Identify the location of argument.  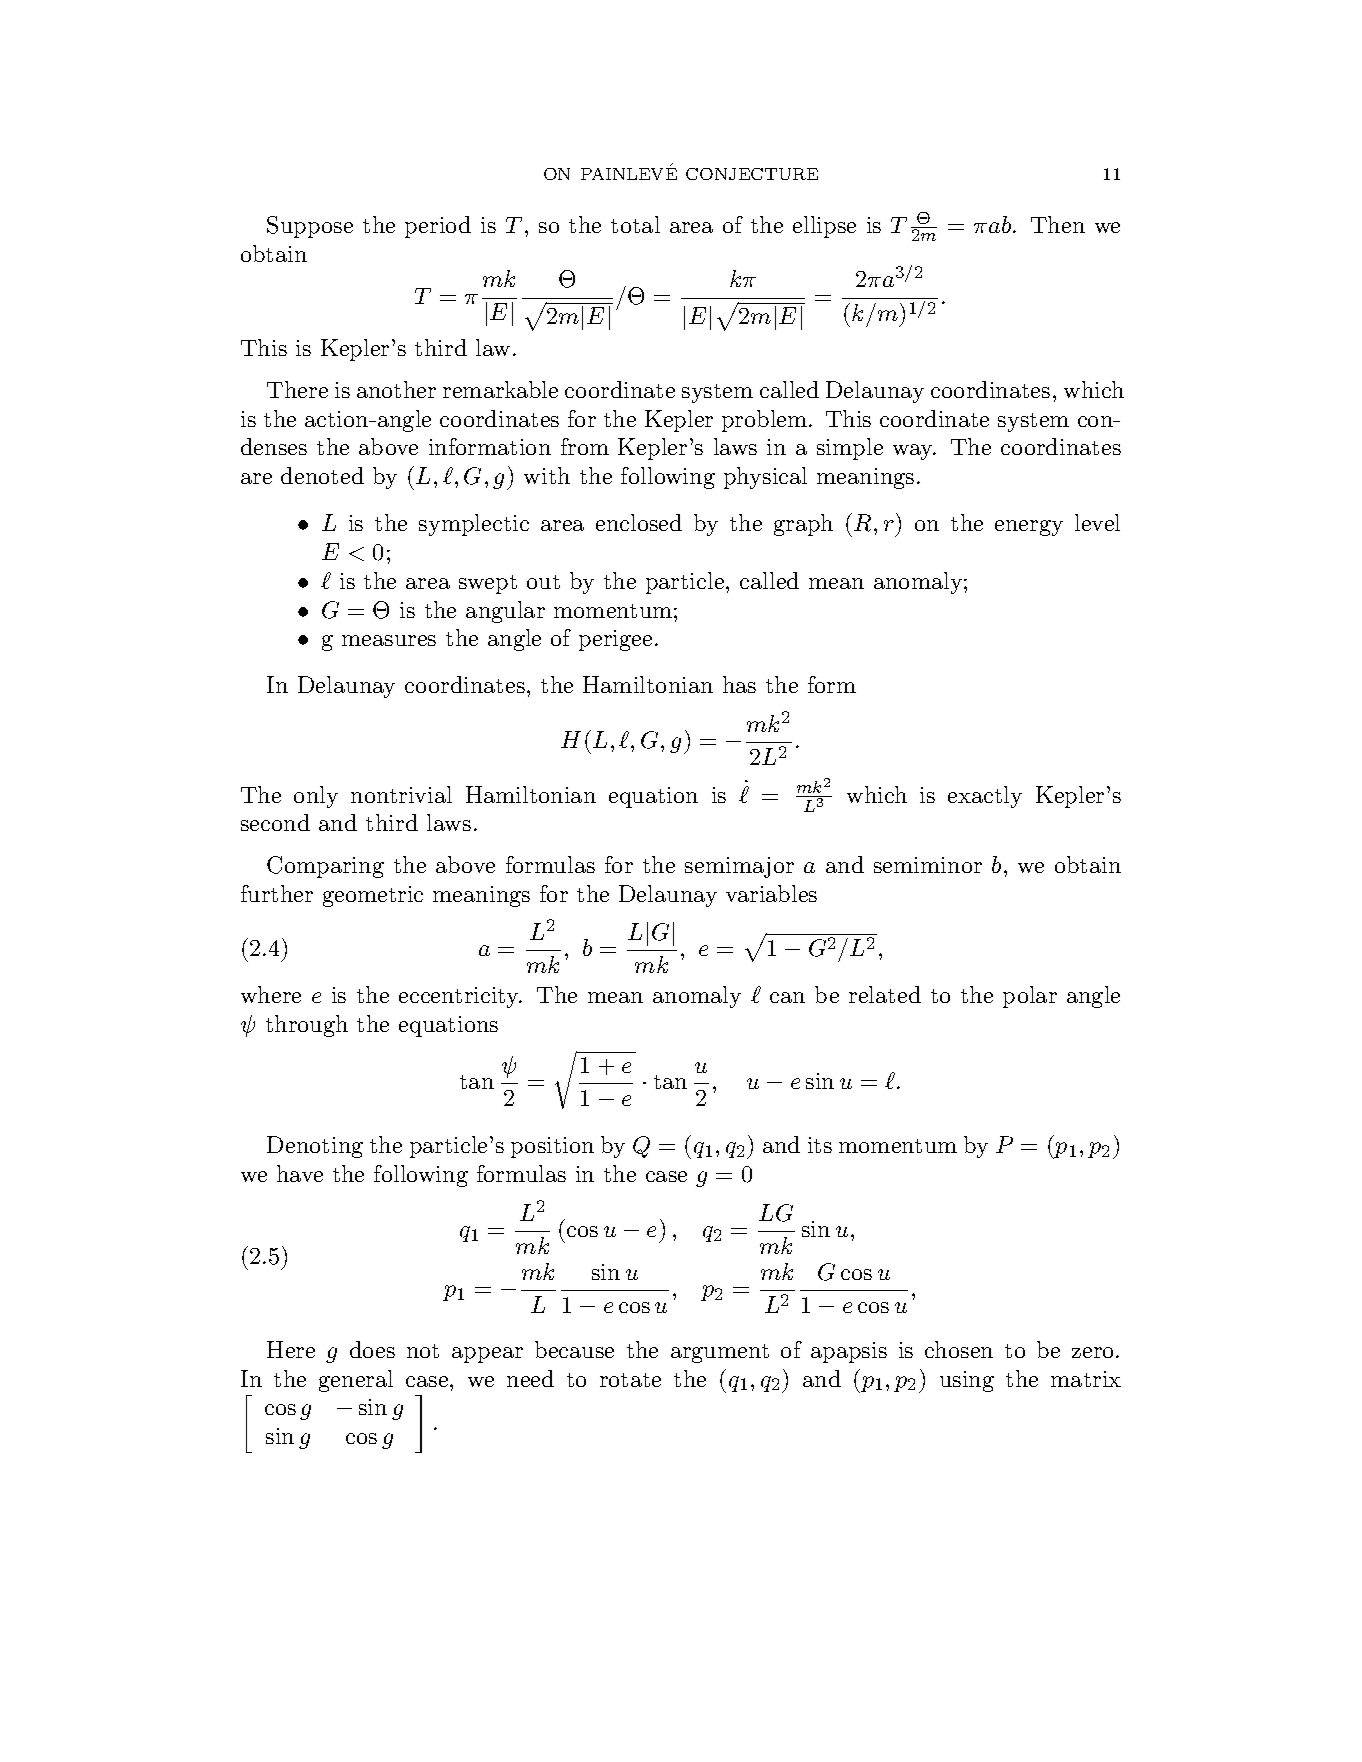
(720, 1353).
